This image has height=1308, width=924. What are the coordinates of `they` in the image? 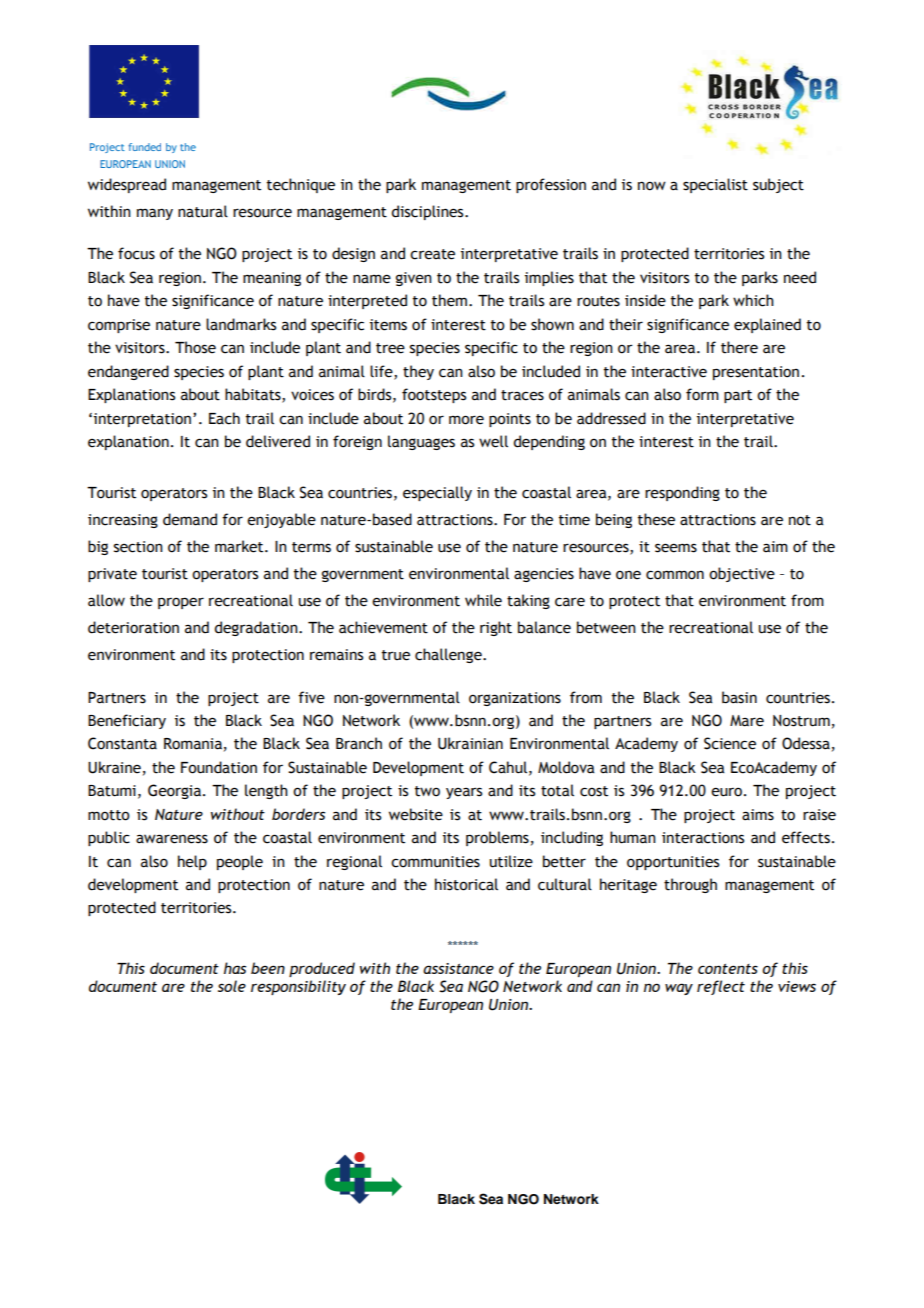 It's located at (418, 372).
